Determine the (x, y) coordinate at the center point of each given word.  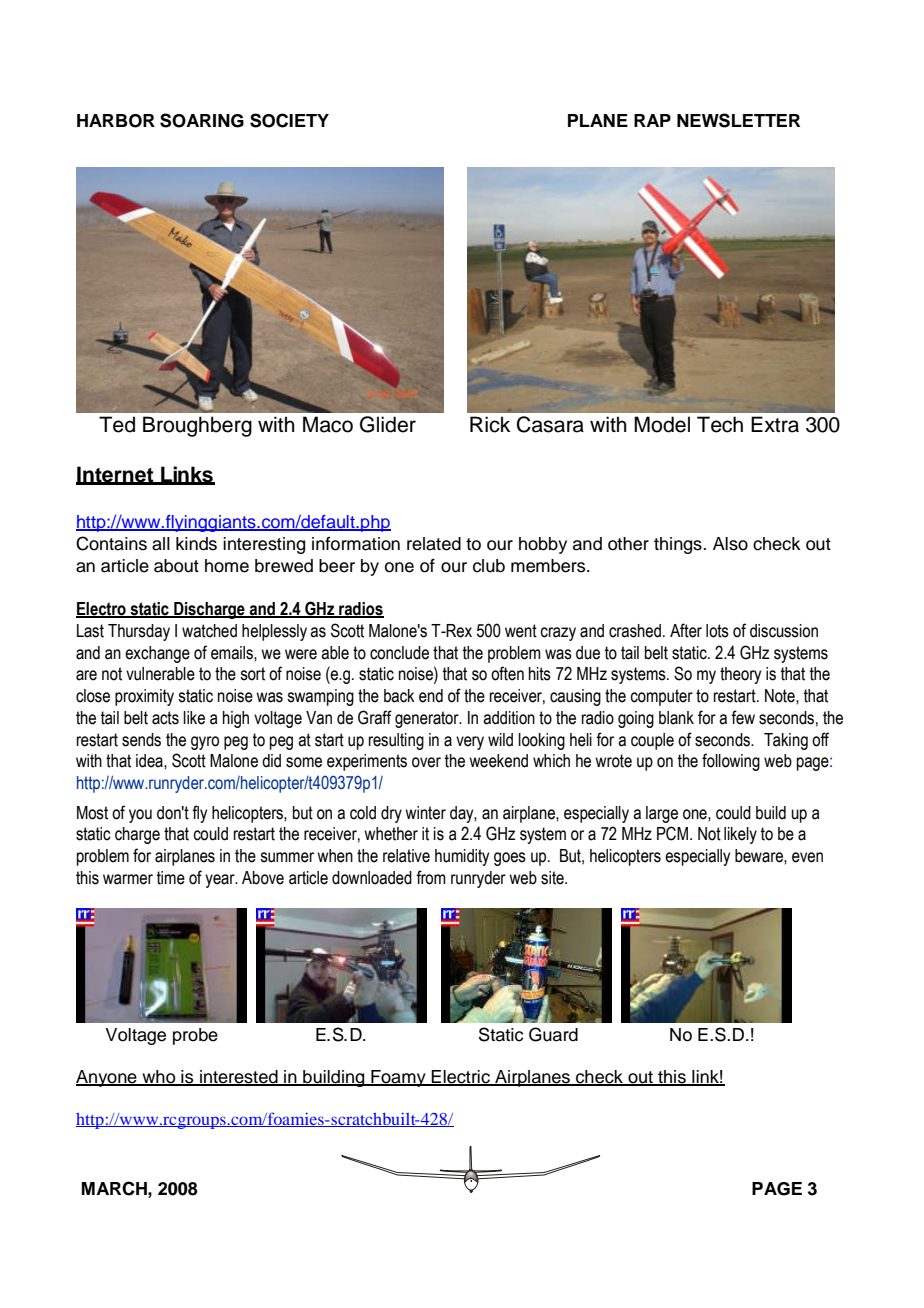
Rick (490, 424)
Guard (553, 1034)
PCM (672, 833)
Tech (720, 424)
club (489, 566)
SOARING (202, 120)
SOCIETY (289, 120)
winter (425, 813)
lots (717, 631)
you (140, 816)
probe (195, 1036)
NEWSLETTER (738, 120)
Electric (461, 1077)
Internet (116, 475)
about (176, 566)
